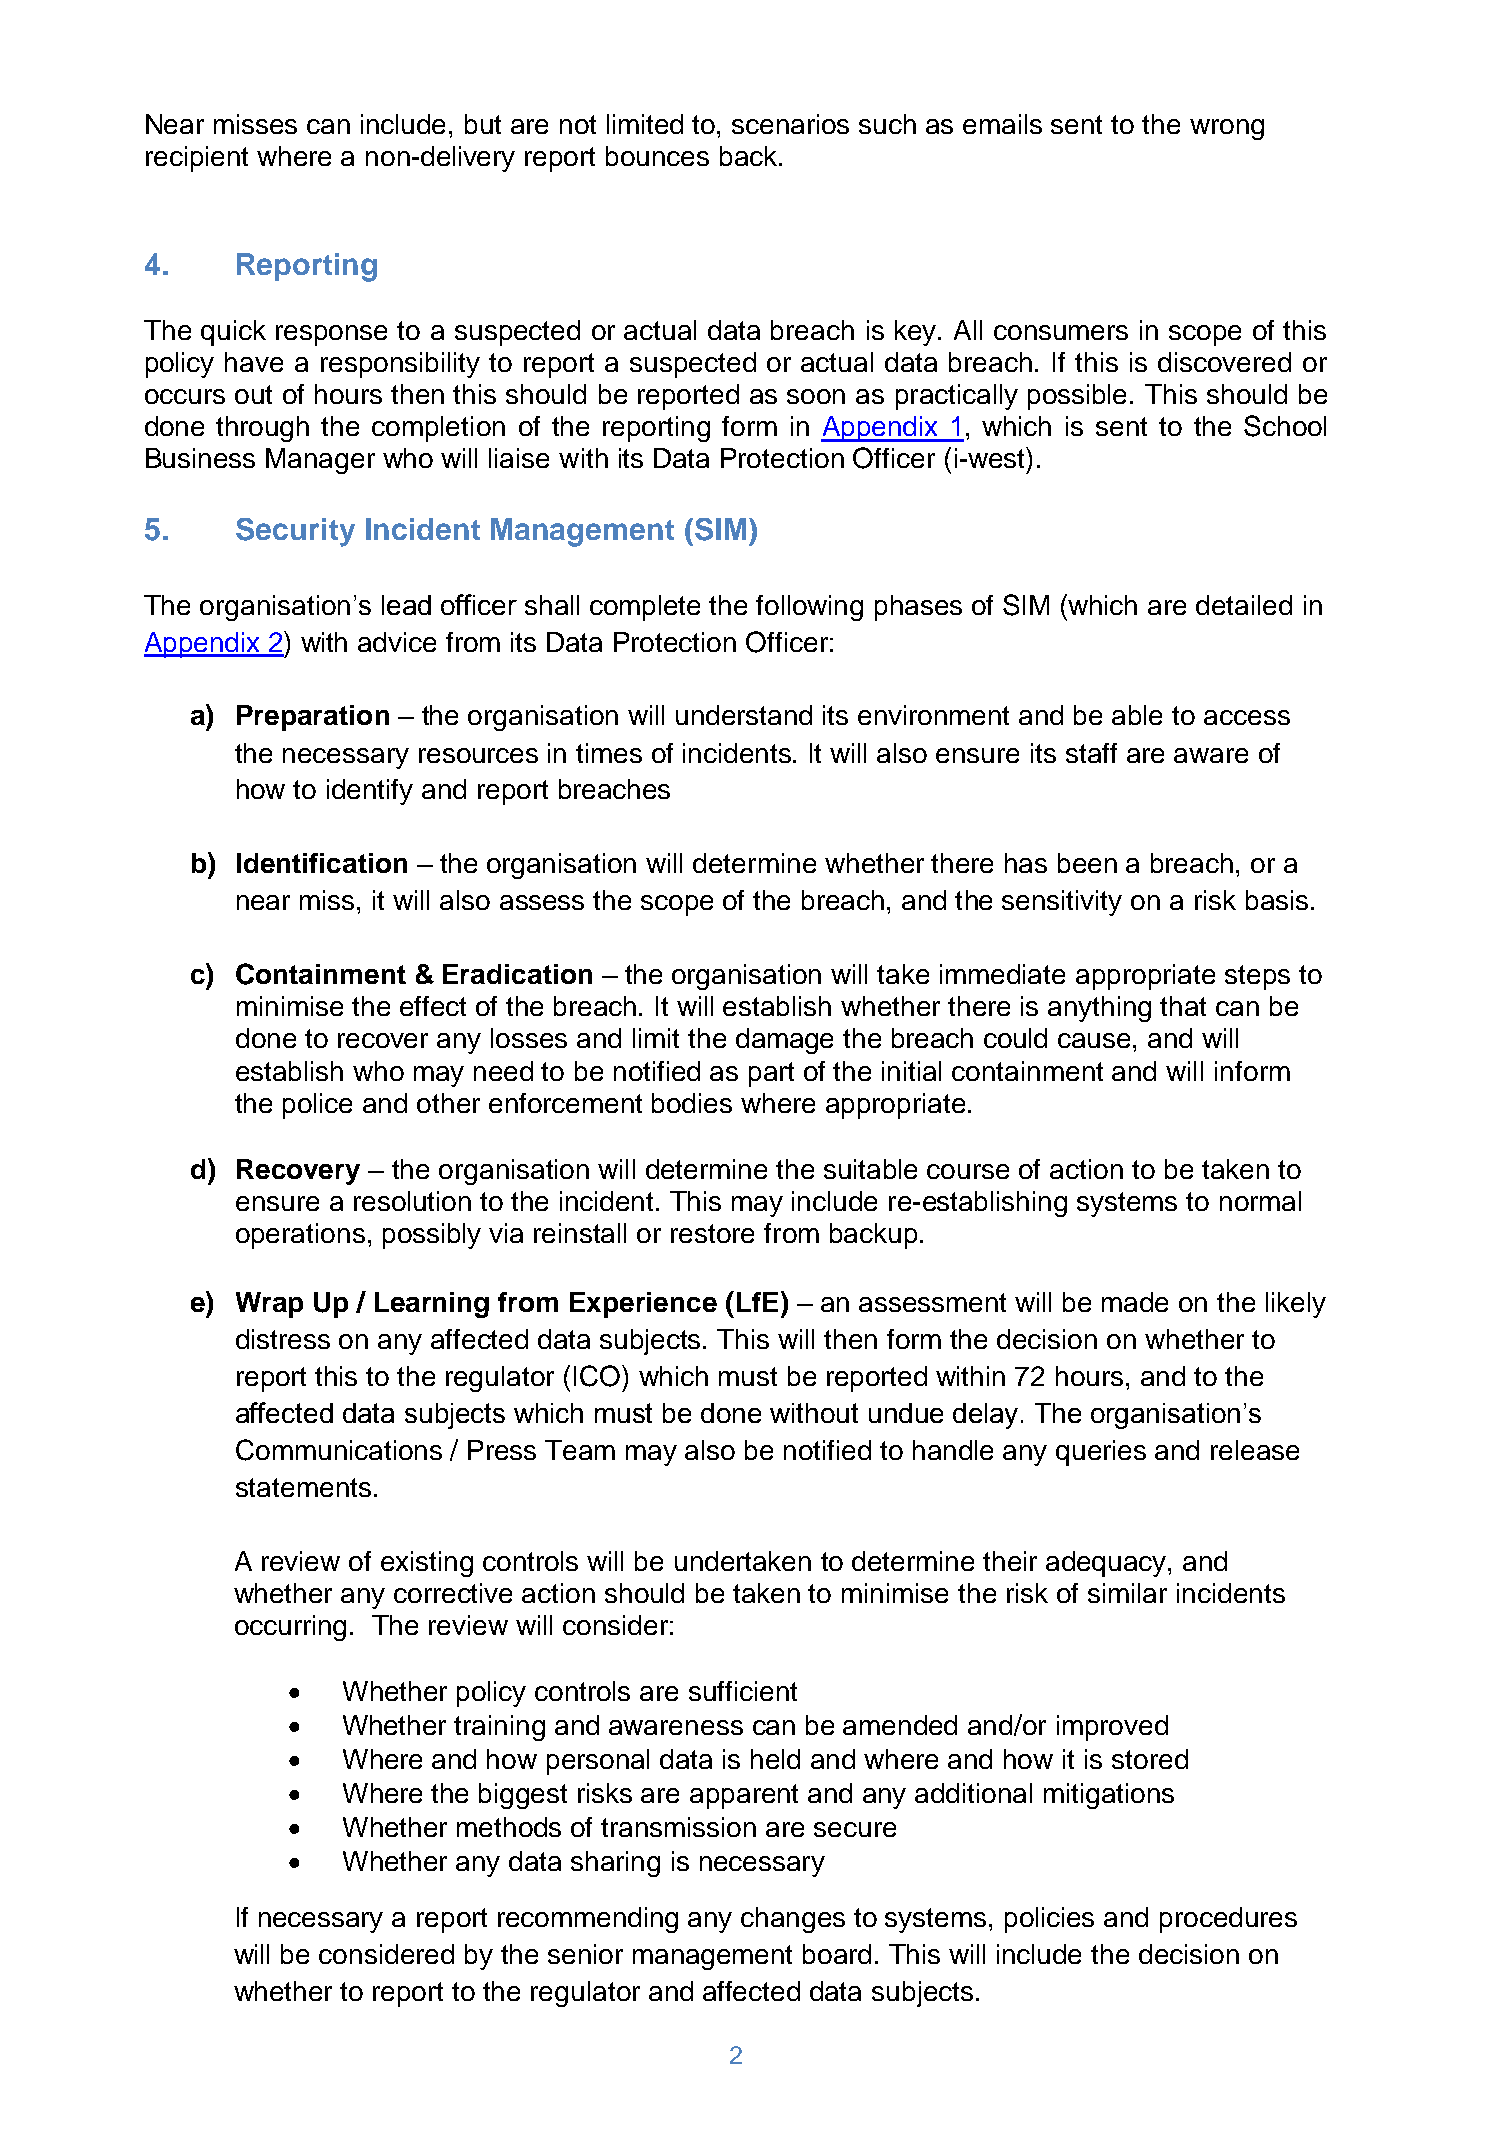 The width and height of the image is (1511, 2138). What do you see at coordinates (1228, 1920) in the image?
I see `procedures` at bounding box center [1228, 1920].
